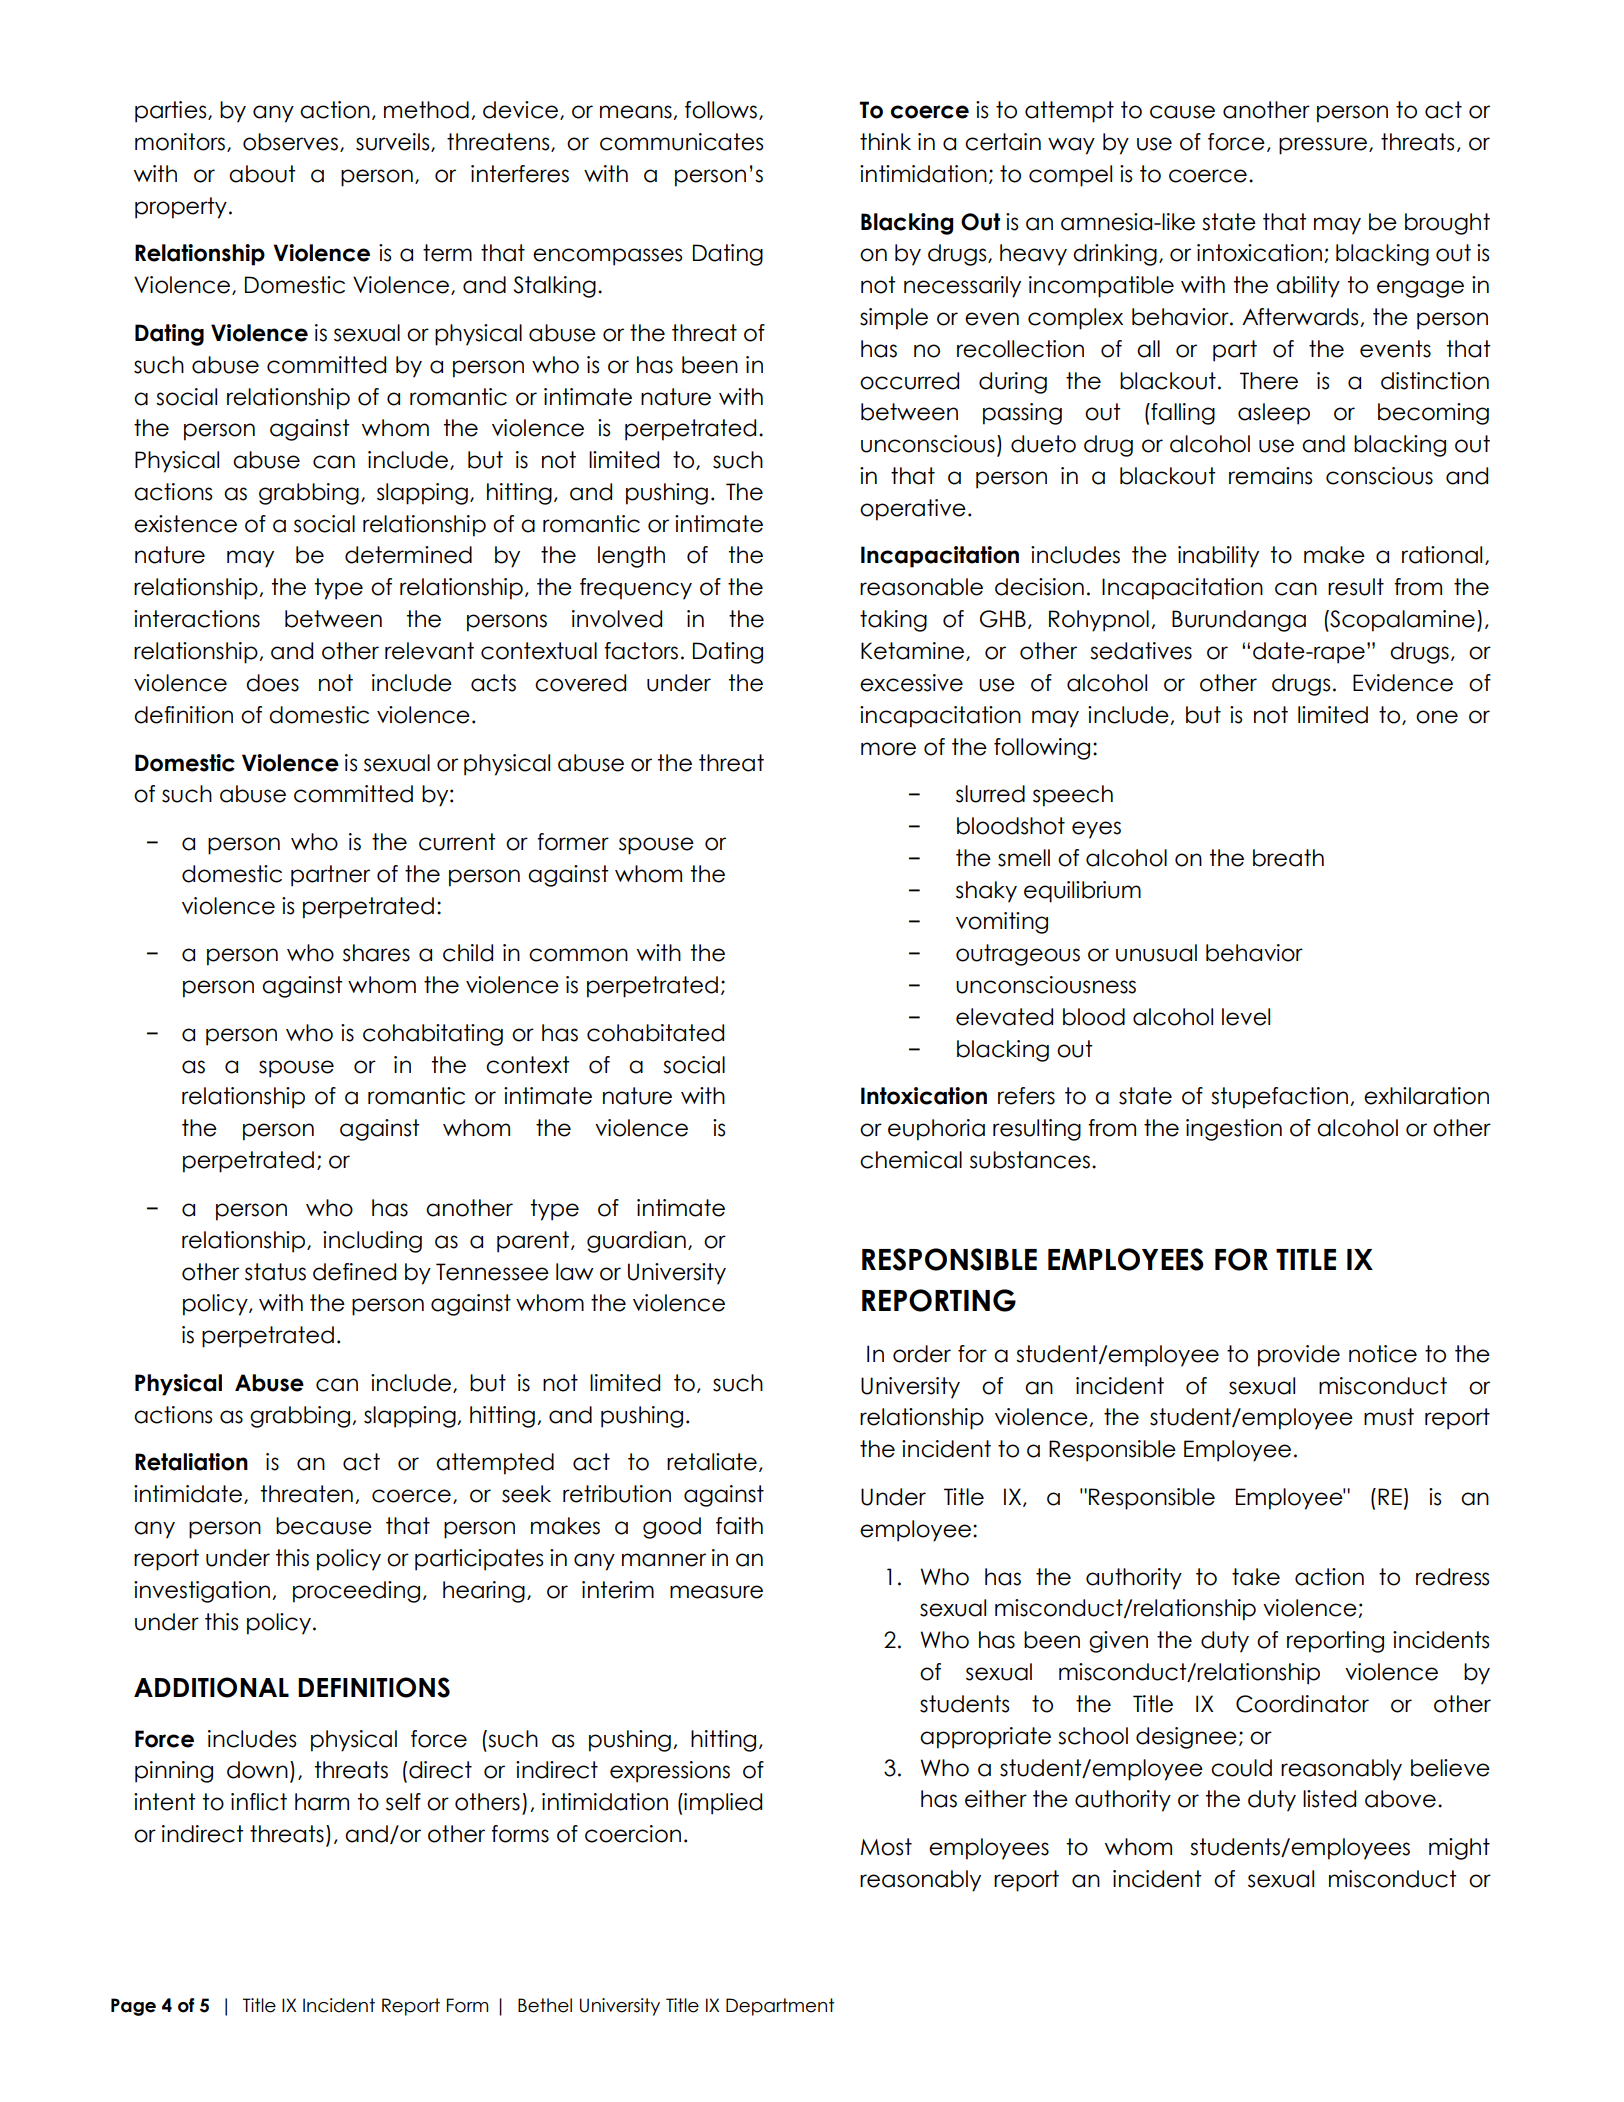 This document has height=2102, width=1624. What do you see at coordinates (1403, 683) in the document?
I see `Evidence` at bounding box center [1403, 683].
